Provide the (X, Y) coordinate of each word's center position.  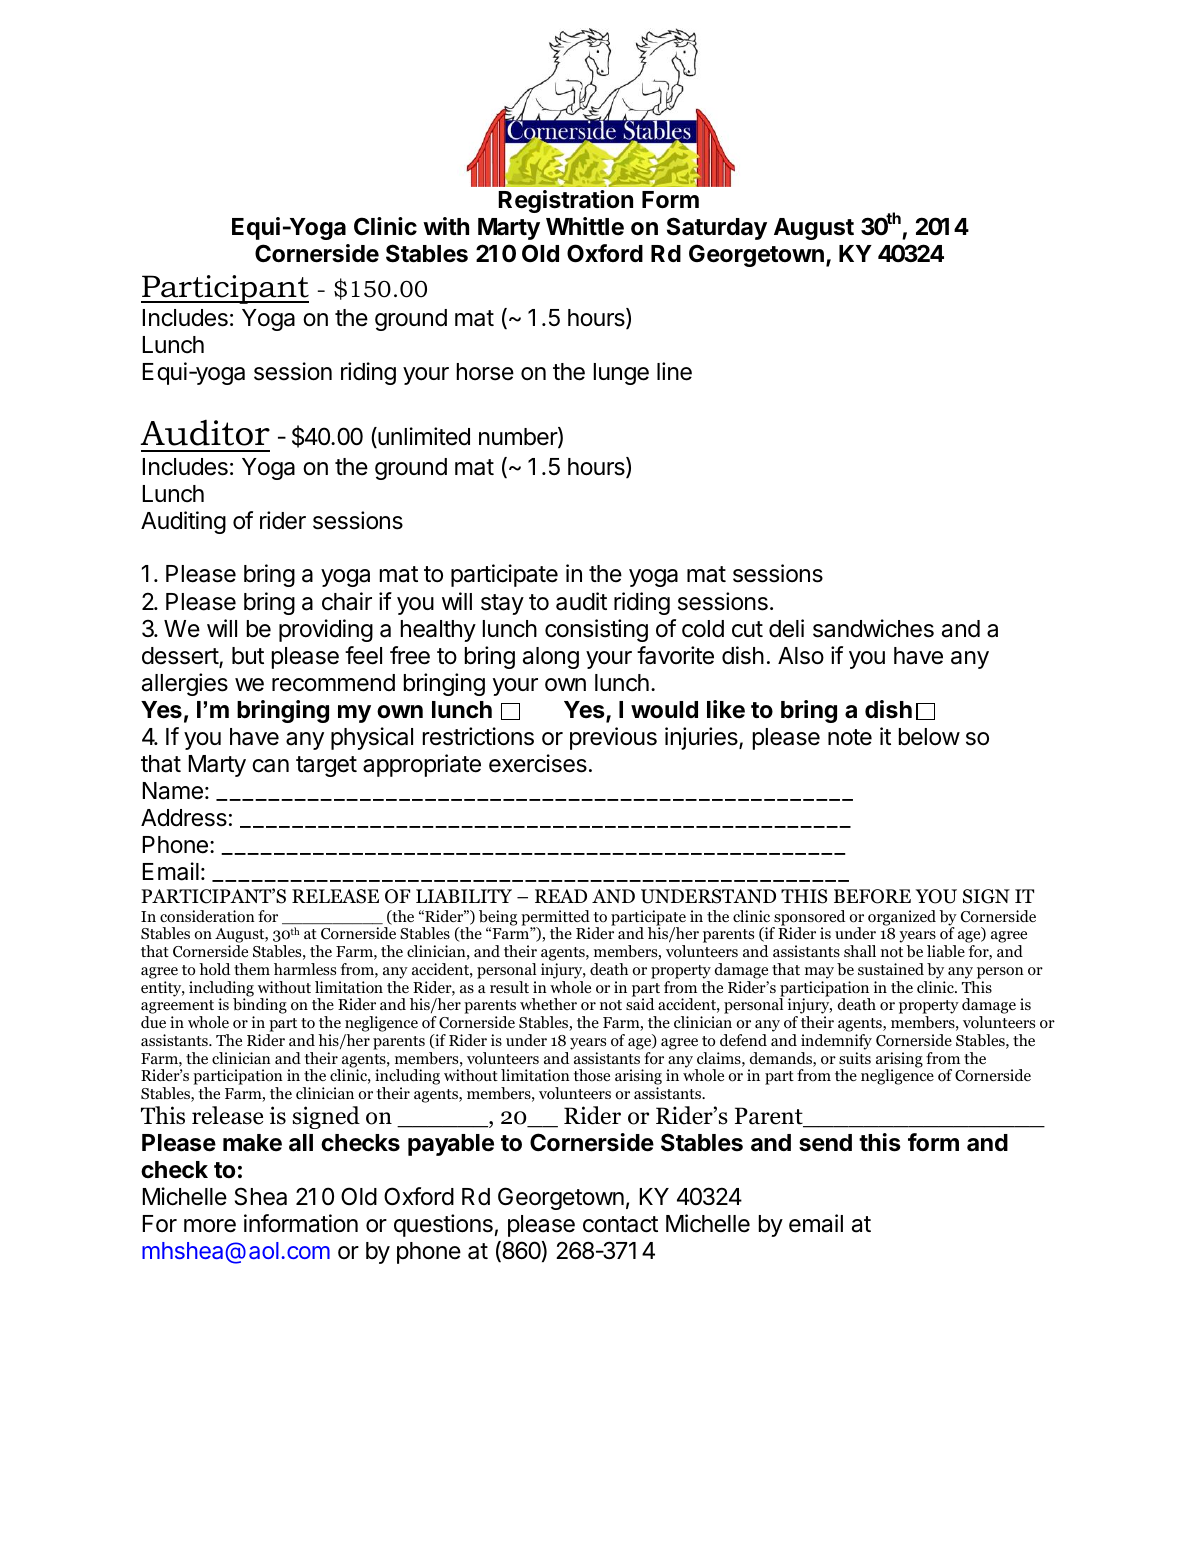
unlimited (423, 437)
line (674, 371)
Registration (565, 201)
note (850, 737)
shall (860, 951)
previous (613, 738)
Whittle (585, 226)
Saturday (717, 228)
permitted (555, 919)
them (252, 969)
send (825, 1143)
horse (485, 372)
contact (620, 1224)
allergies (185, 684)
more (210, 1226)
